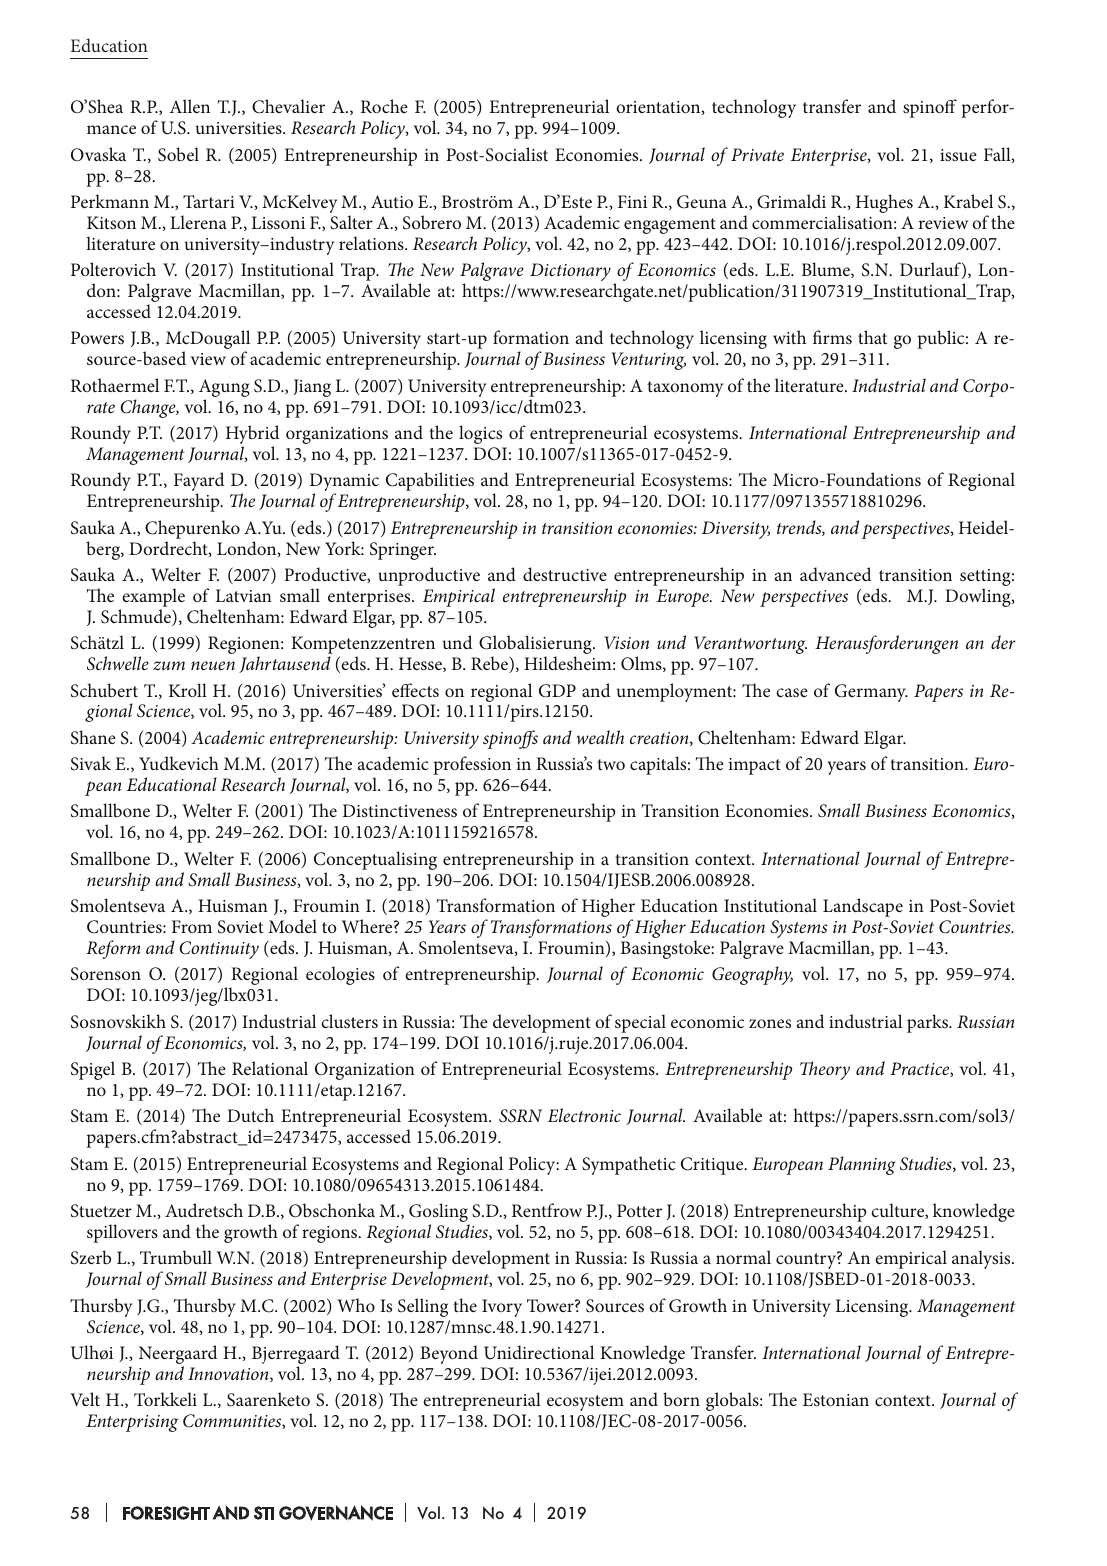  What do you see at coordinates (480, 434) in the page?
I see `logics` at bounding box center [480, 434].
